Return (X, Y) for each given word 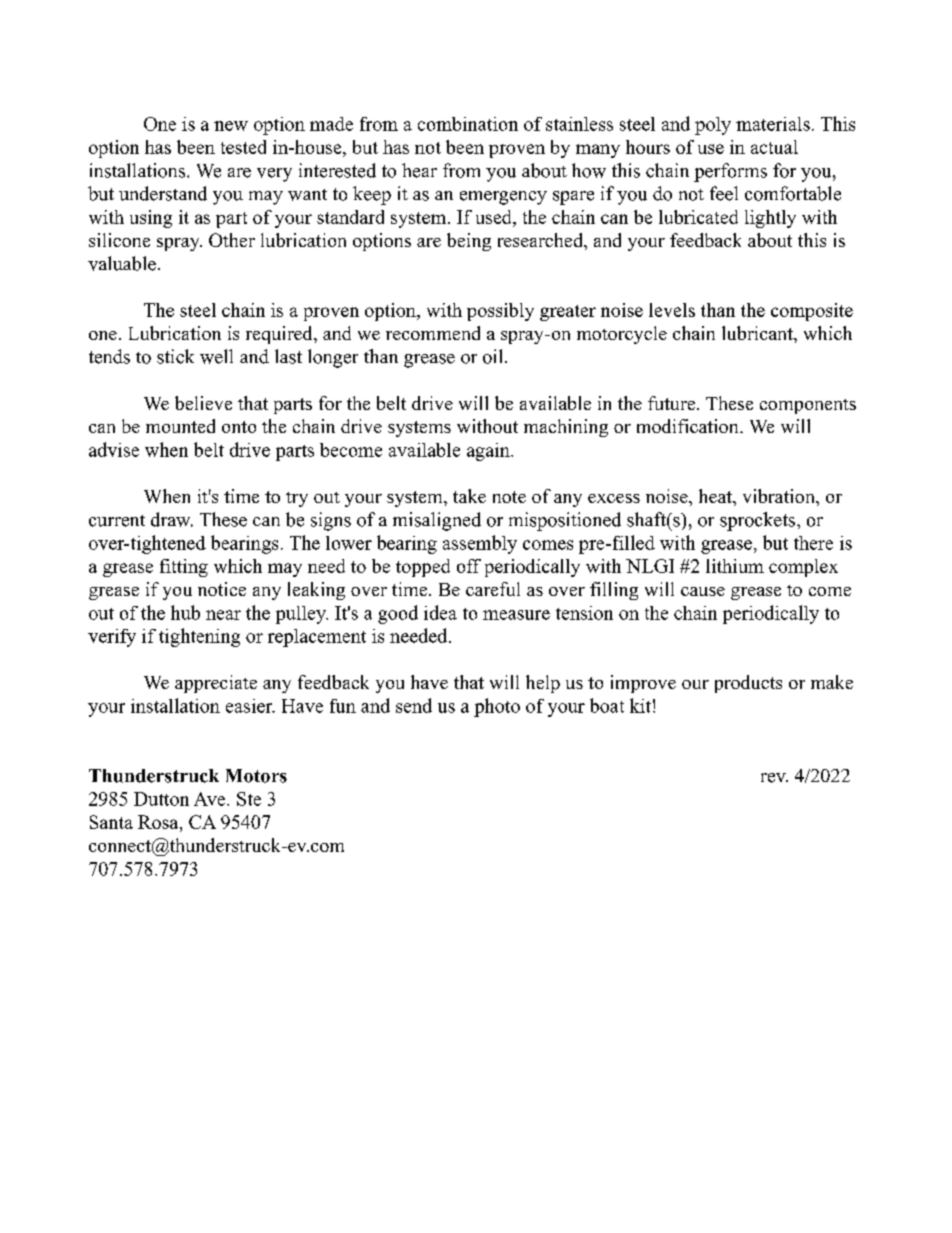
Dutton (161, 799)
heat (716, 496)
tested (243, 147)
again (489, 452)
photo (497, 707)
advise (114, 449)
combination (468, 124)
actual (774, 147)
